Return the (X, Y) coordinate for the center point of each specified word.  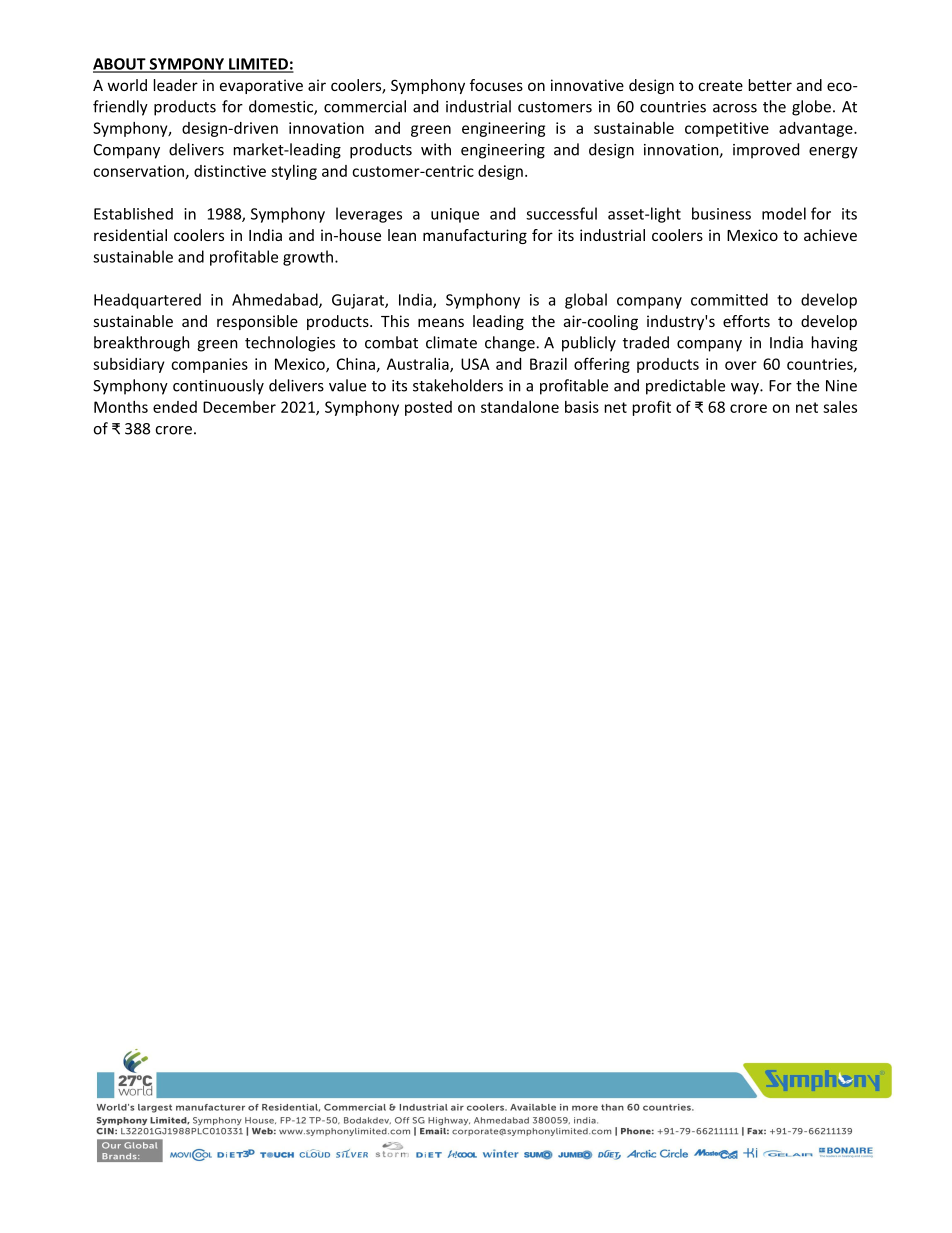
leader (176, 85)
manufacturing (475, 236)
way (746, 389)
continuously (218, 387)
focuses (496, 85)
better (770, 85)
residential (130, 235)
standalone (520, 407)
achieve (830, 235)
